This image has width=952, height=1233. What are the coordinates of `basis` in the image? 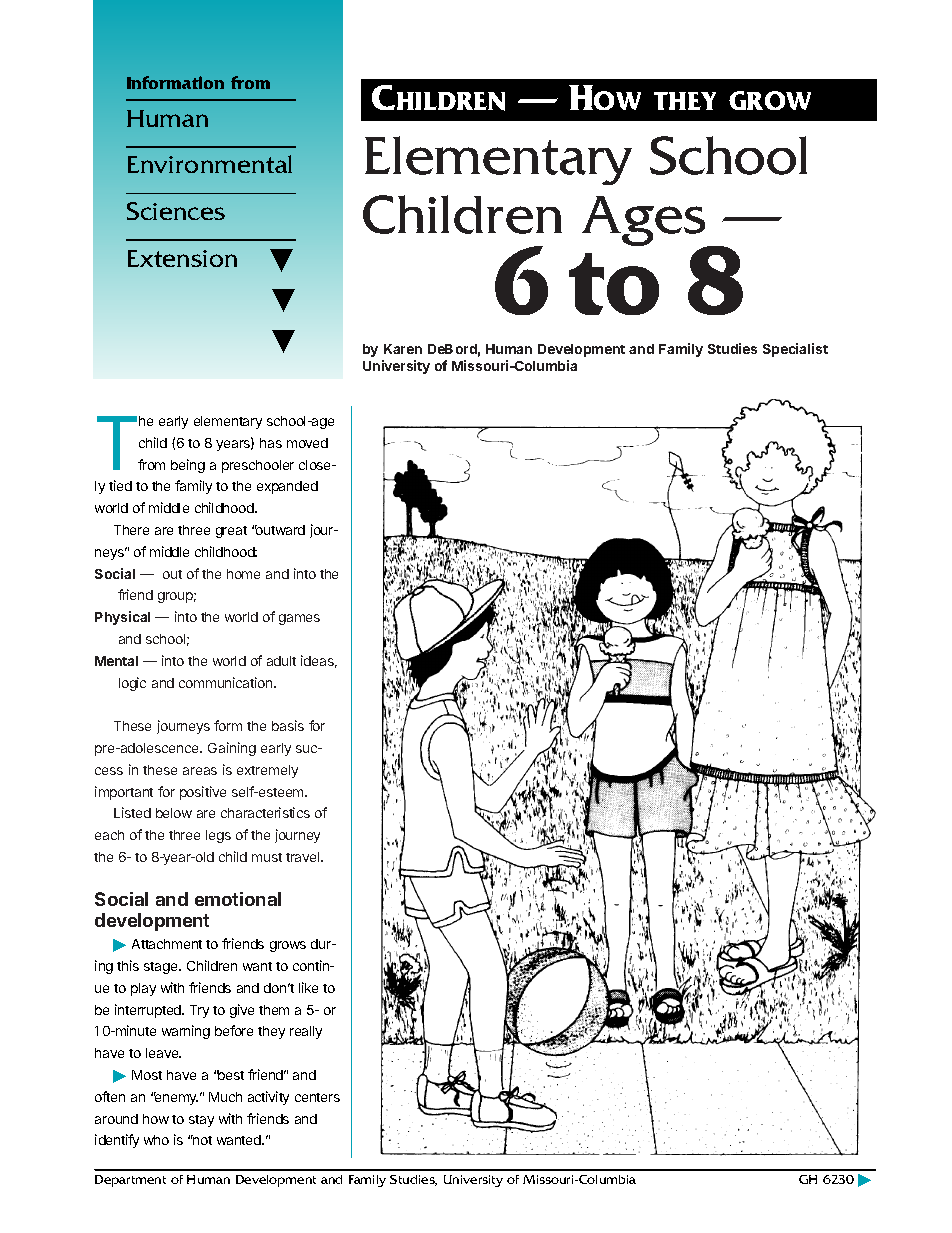 It's located at (288, 725).
